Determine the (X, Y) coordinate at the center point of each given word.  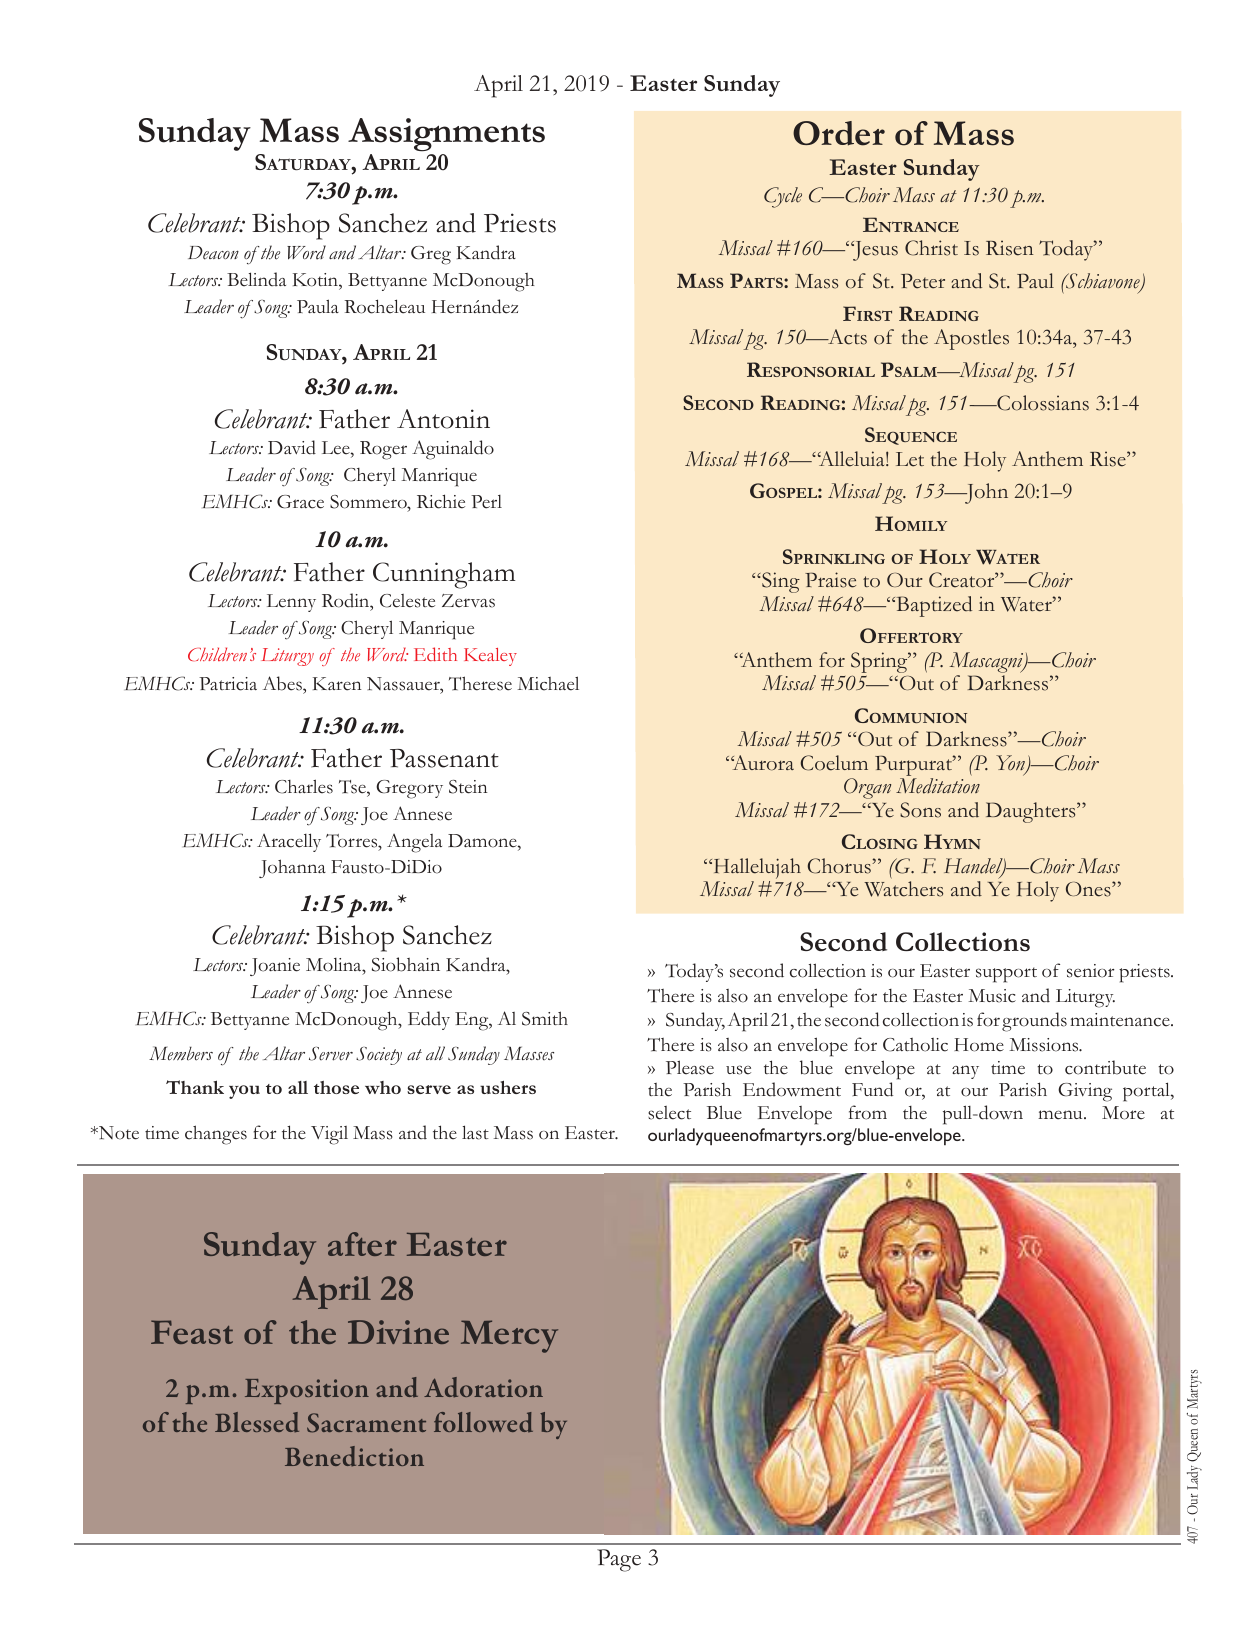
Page (619, 1560)
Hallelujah (756, 870)
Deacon (213, 253)
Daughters (1032, 812)
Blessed (257, 1422)
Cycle (783, 197)
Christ (931, 248)
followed (483, 1422)
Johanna (292, 868)
